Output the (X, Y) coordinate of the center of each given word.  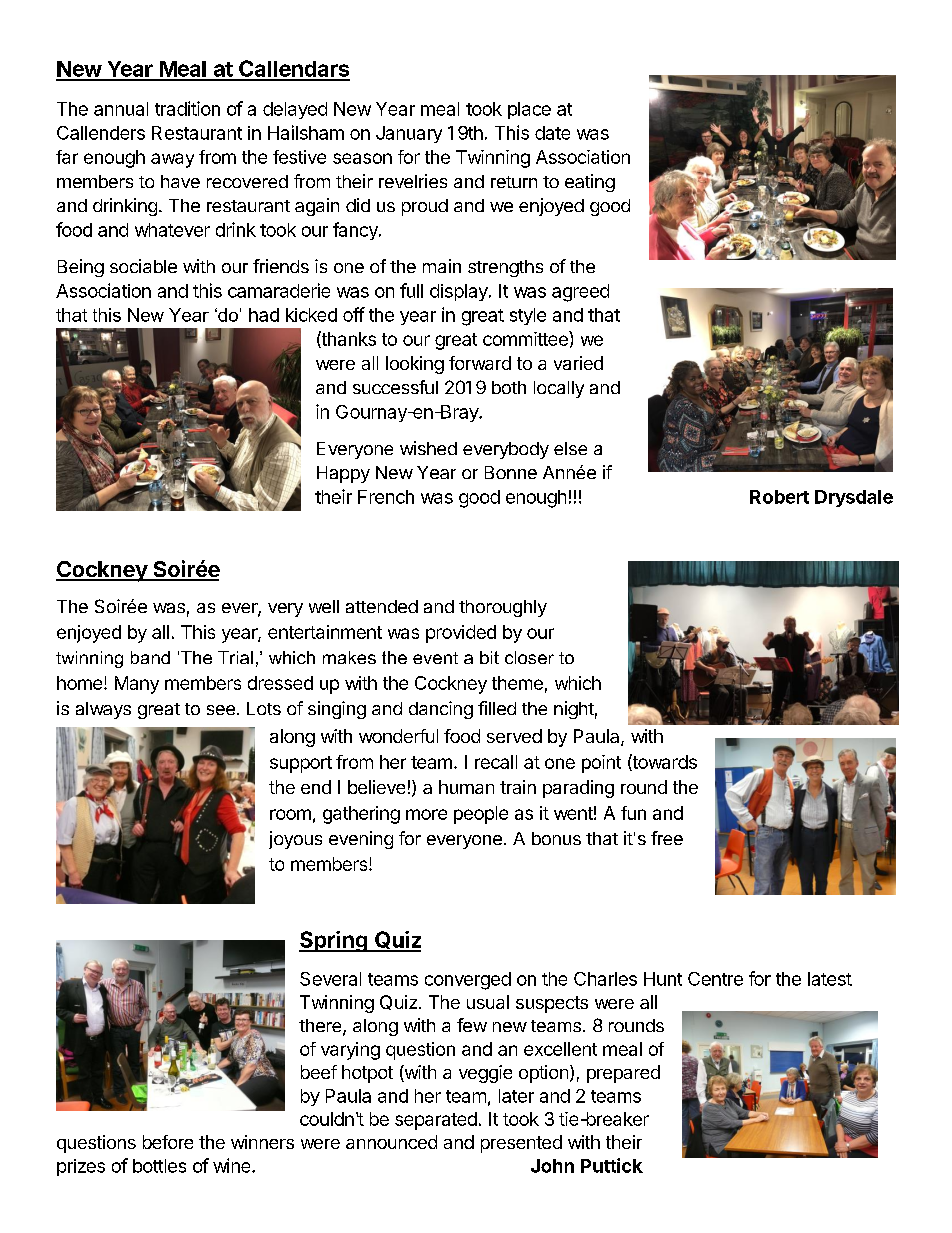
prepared (623, 1074)
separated (436, 1121)
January (409, 134)
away (172, 160)
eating (590, 183)
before (168, 1142)
